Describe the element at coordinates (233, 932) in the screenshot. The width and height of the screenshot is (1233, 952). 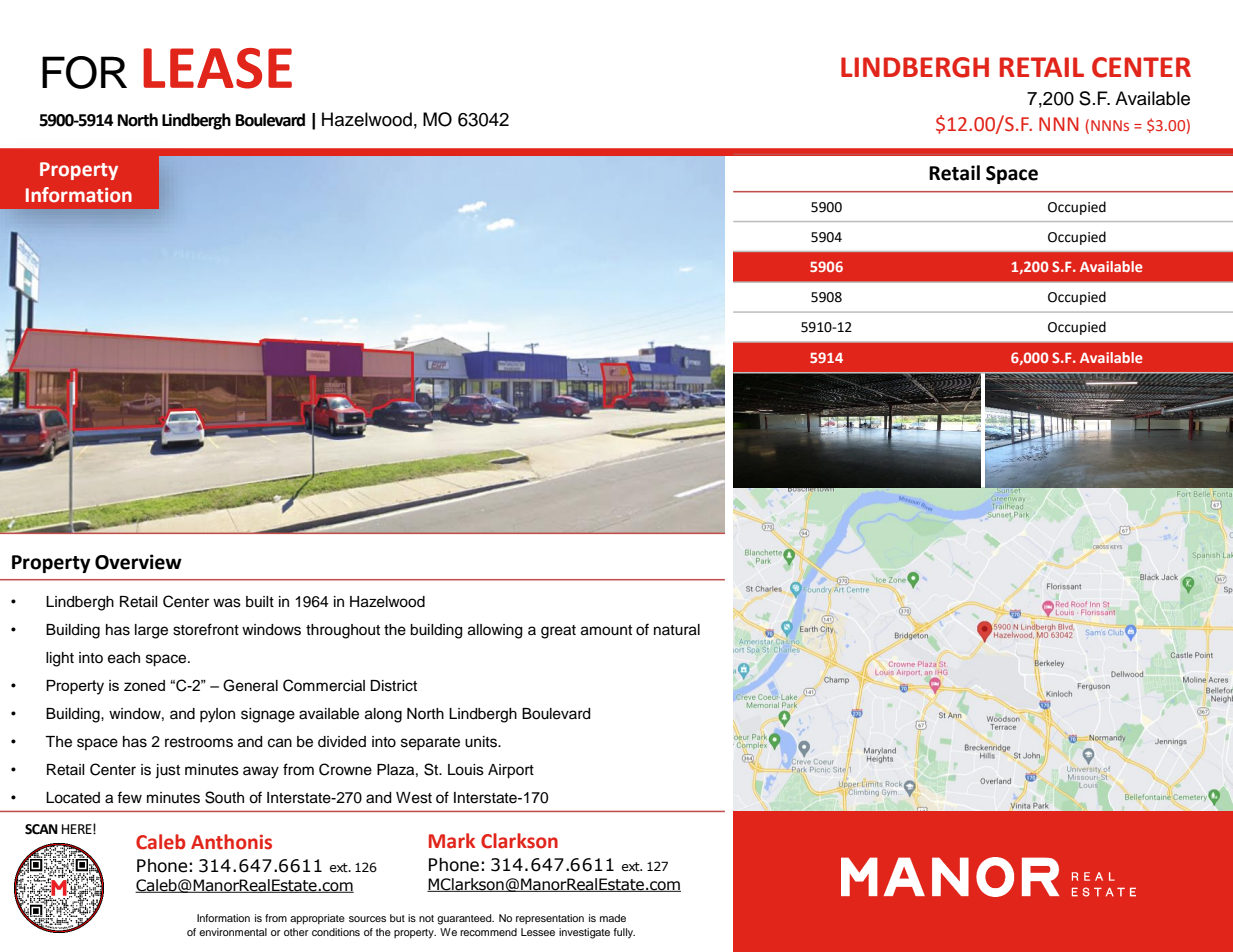
I see `environmental` at that location.
